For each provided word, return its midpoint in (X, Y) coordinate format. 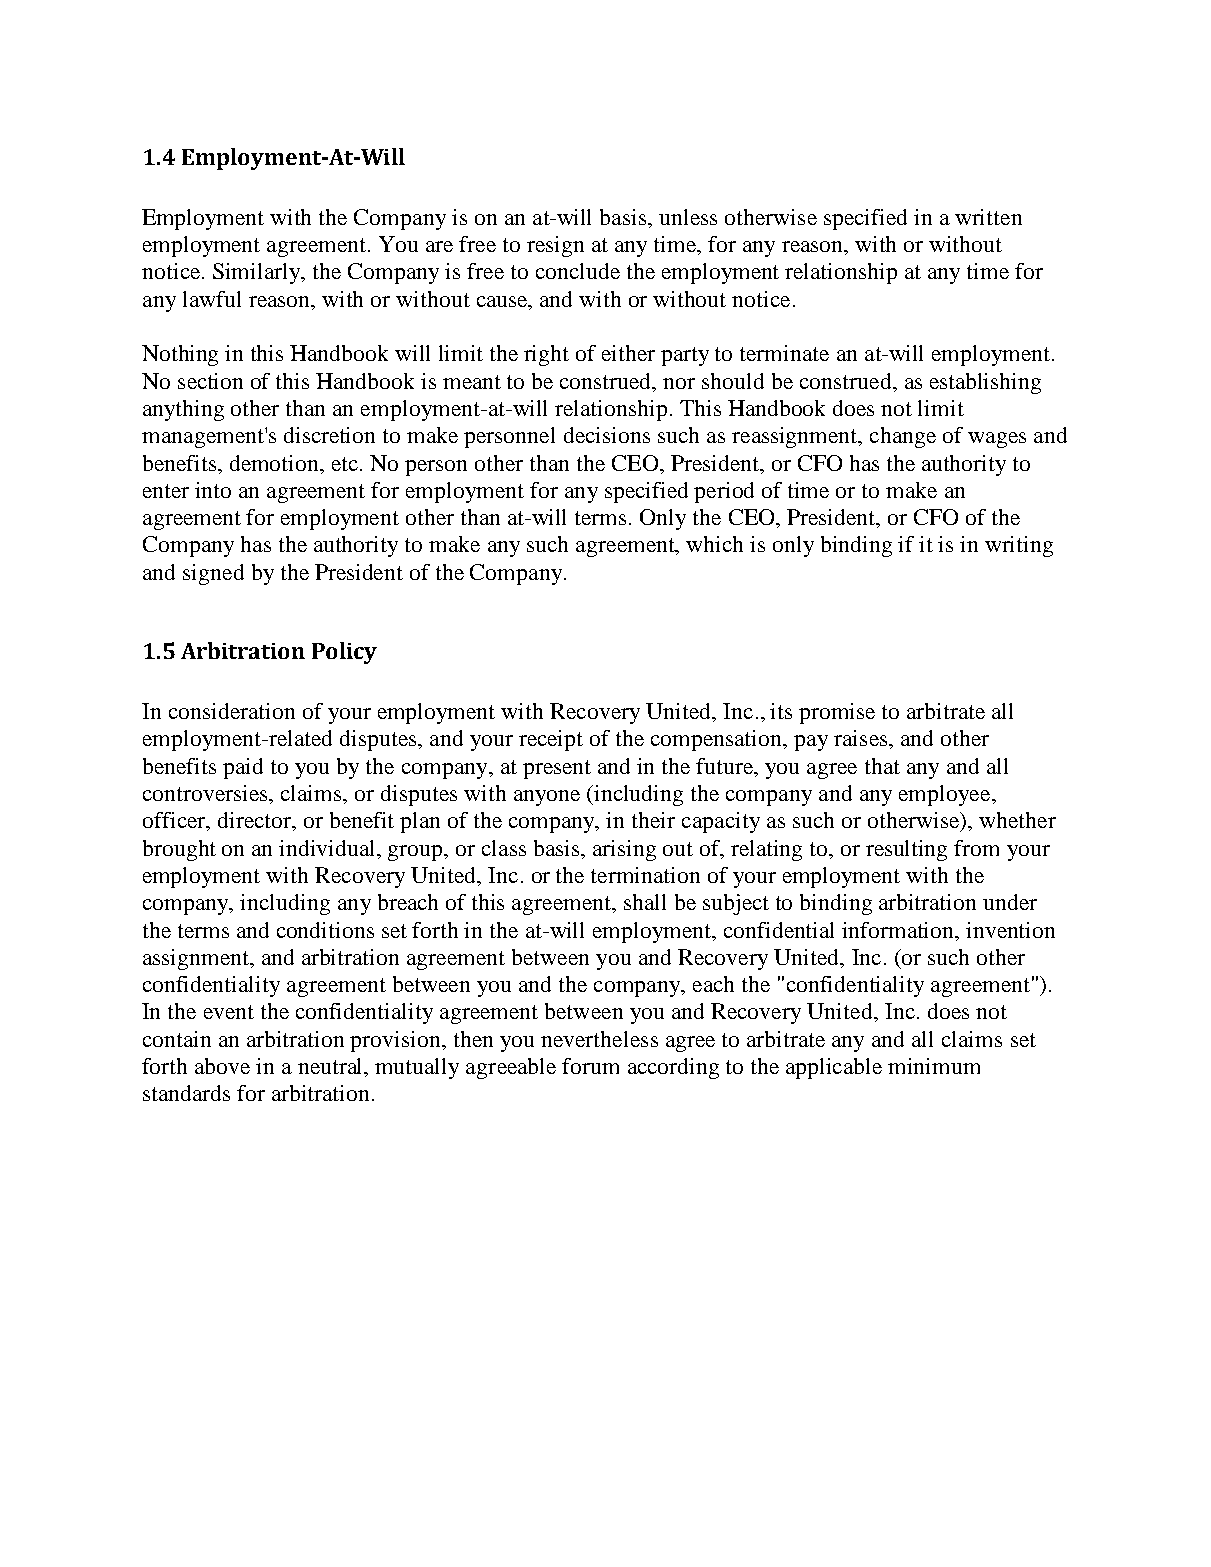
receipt (551, 740)
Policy (344, 653)
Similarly (258, 273)
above (222, 1066)
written (988, 217)
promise (837, 713)
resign (555, 246)
